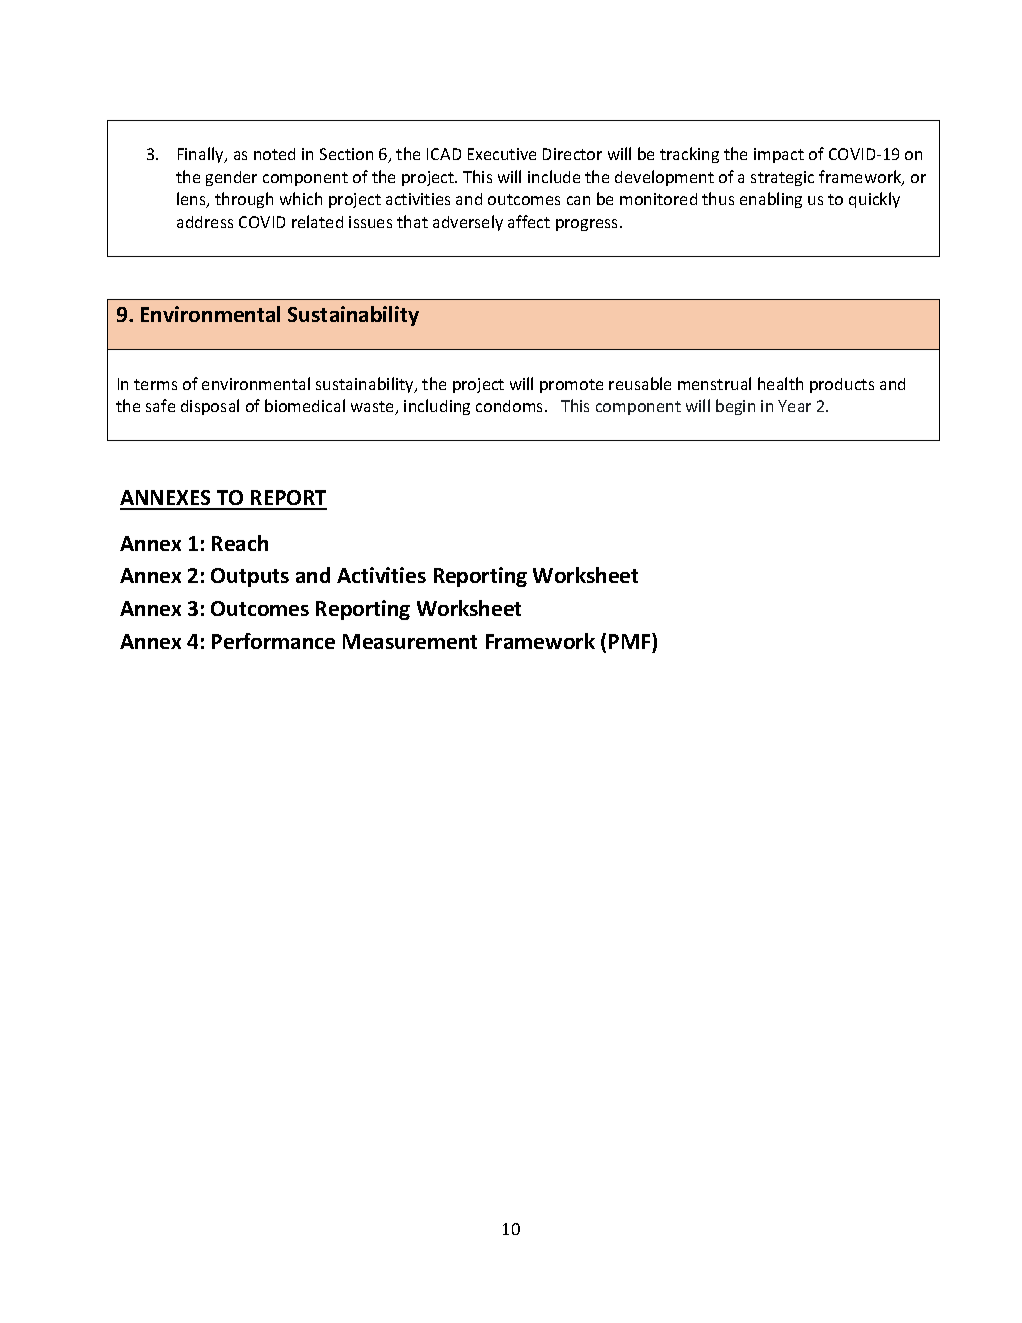 The image size is (1022, 1323). Describe the element at coordinates (240, 543) in the screenshot. I see `Reach` at that location.
